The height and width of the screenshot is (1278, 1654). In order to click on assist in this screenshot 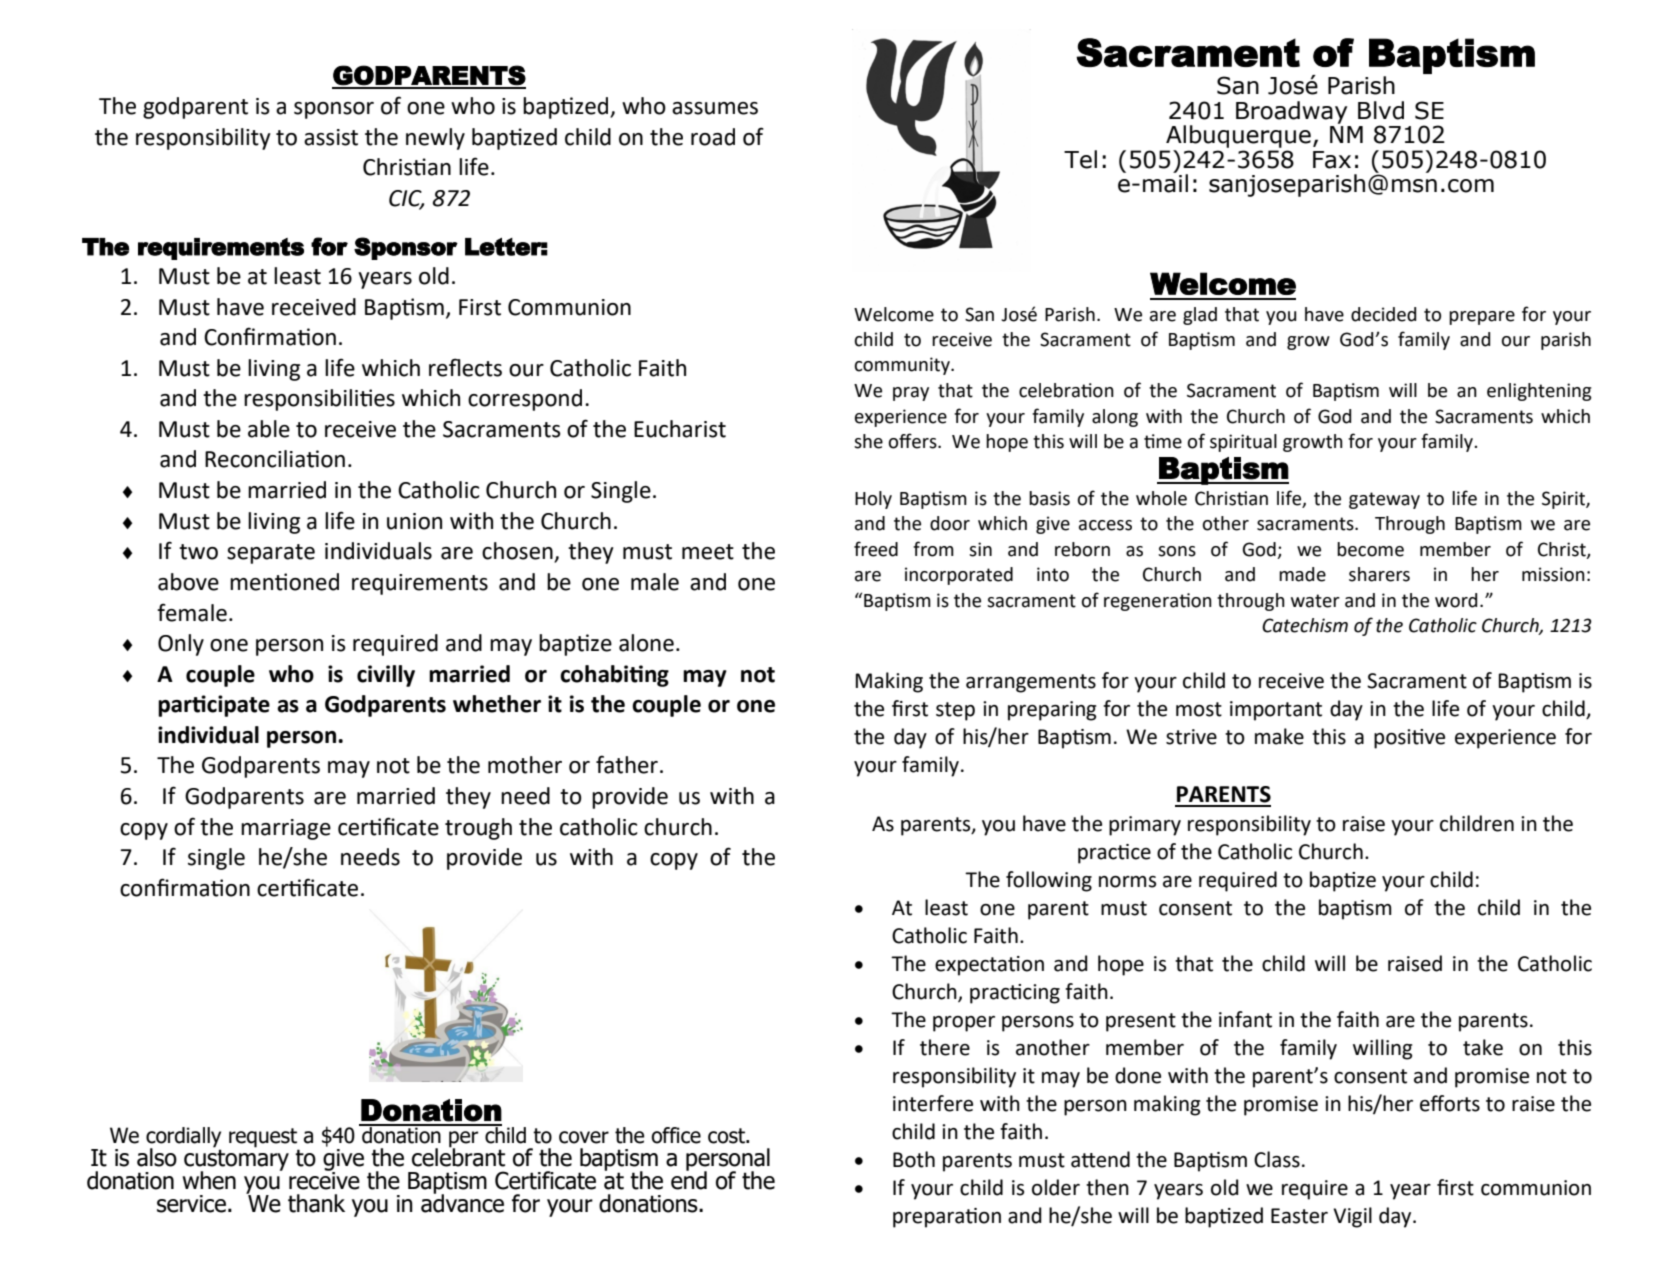, I will do `click(331, 137)`.
